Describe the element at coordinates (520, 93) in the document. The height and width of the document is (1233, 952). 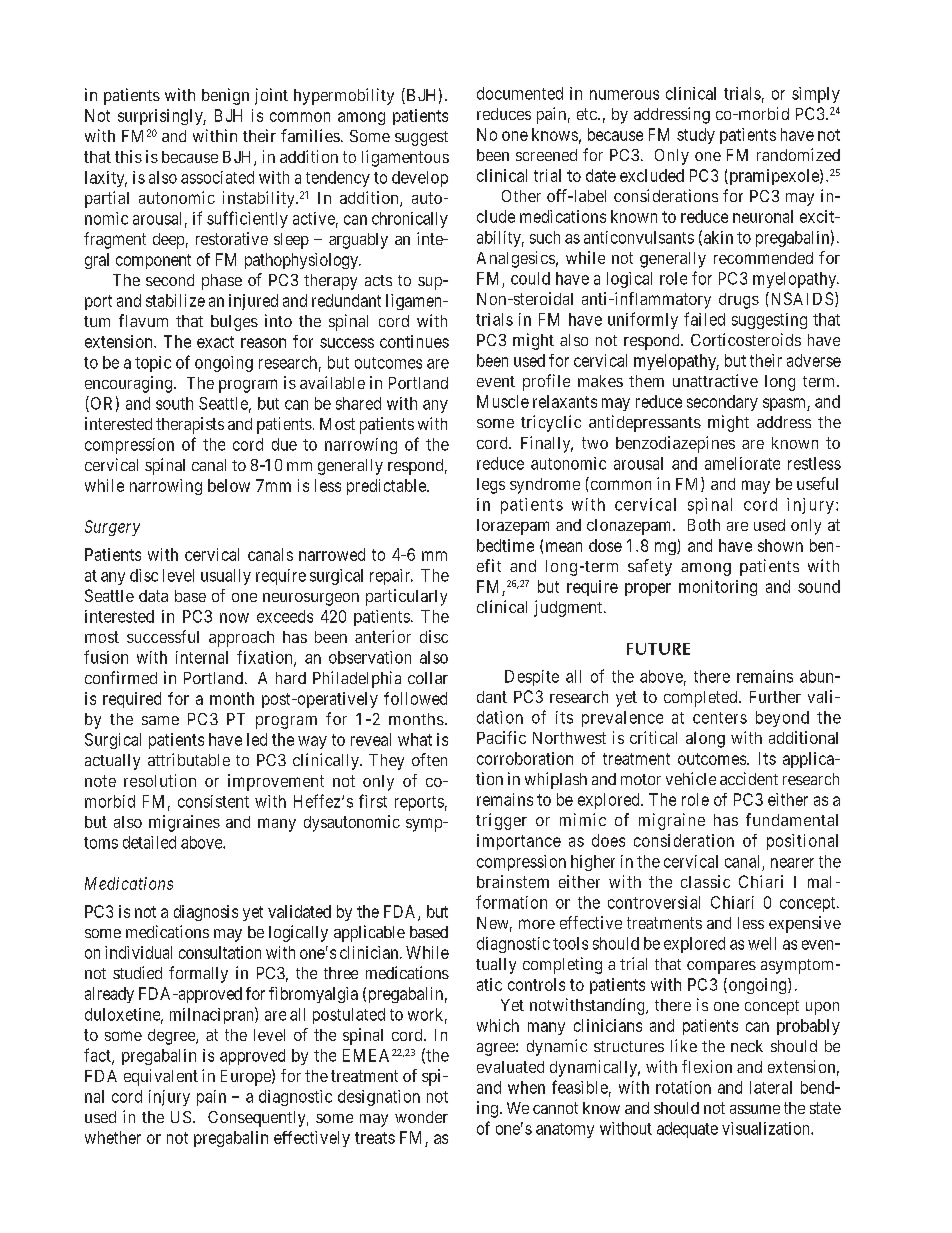
I see `documented` at that location.
